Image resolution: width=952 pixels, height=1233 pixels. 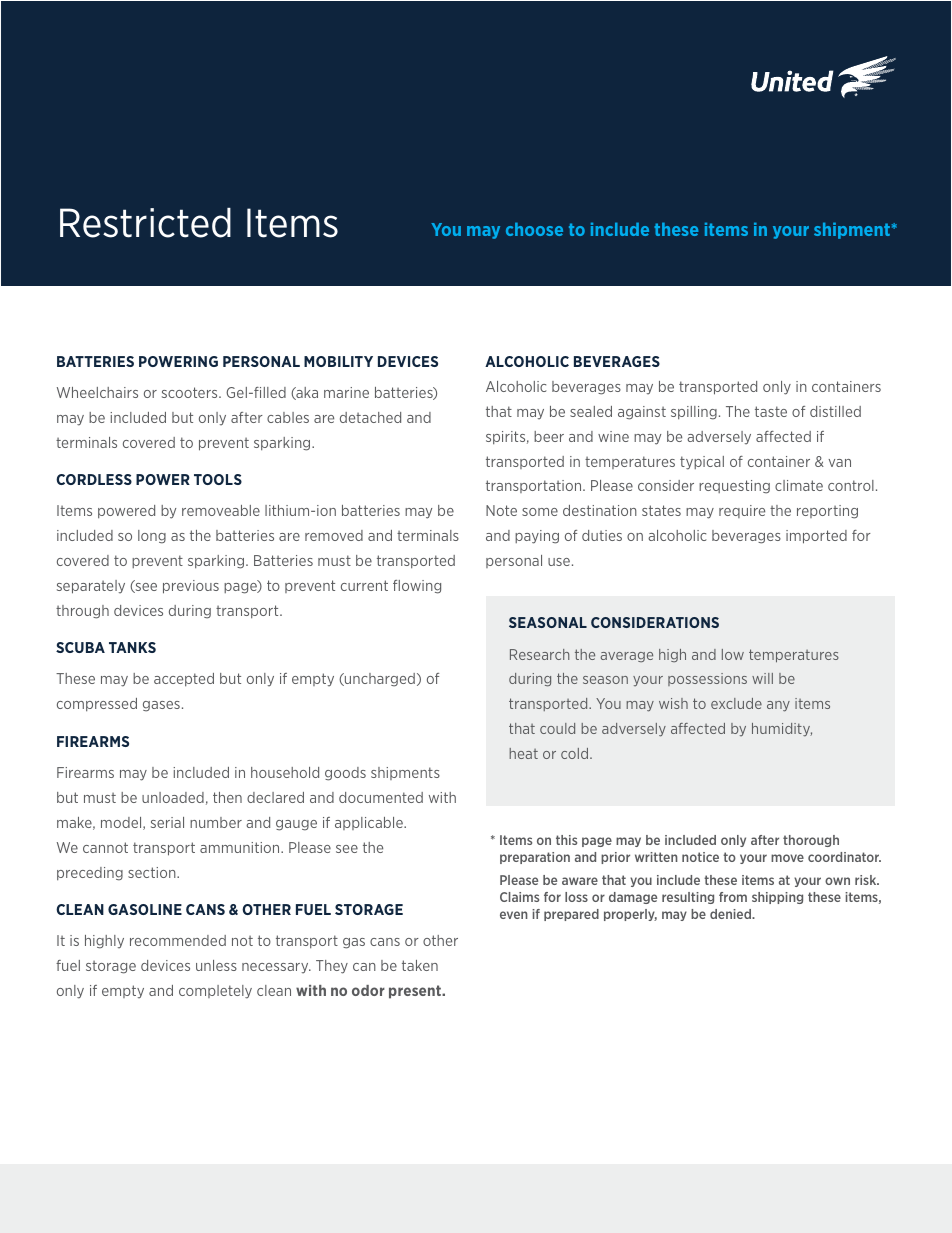 I want to click on taste, so click(x=771, y=411).
